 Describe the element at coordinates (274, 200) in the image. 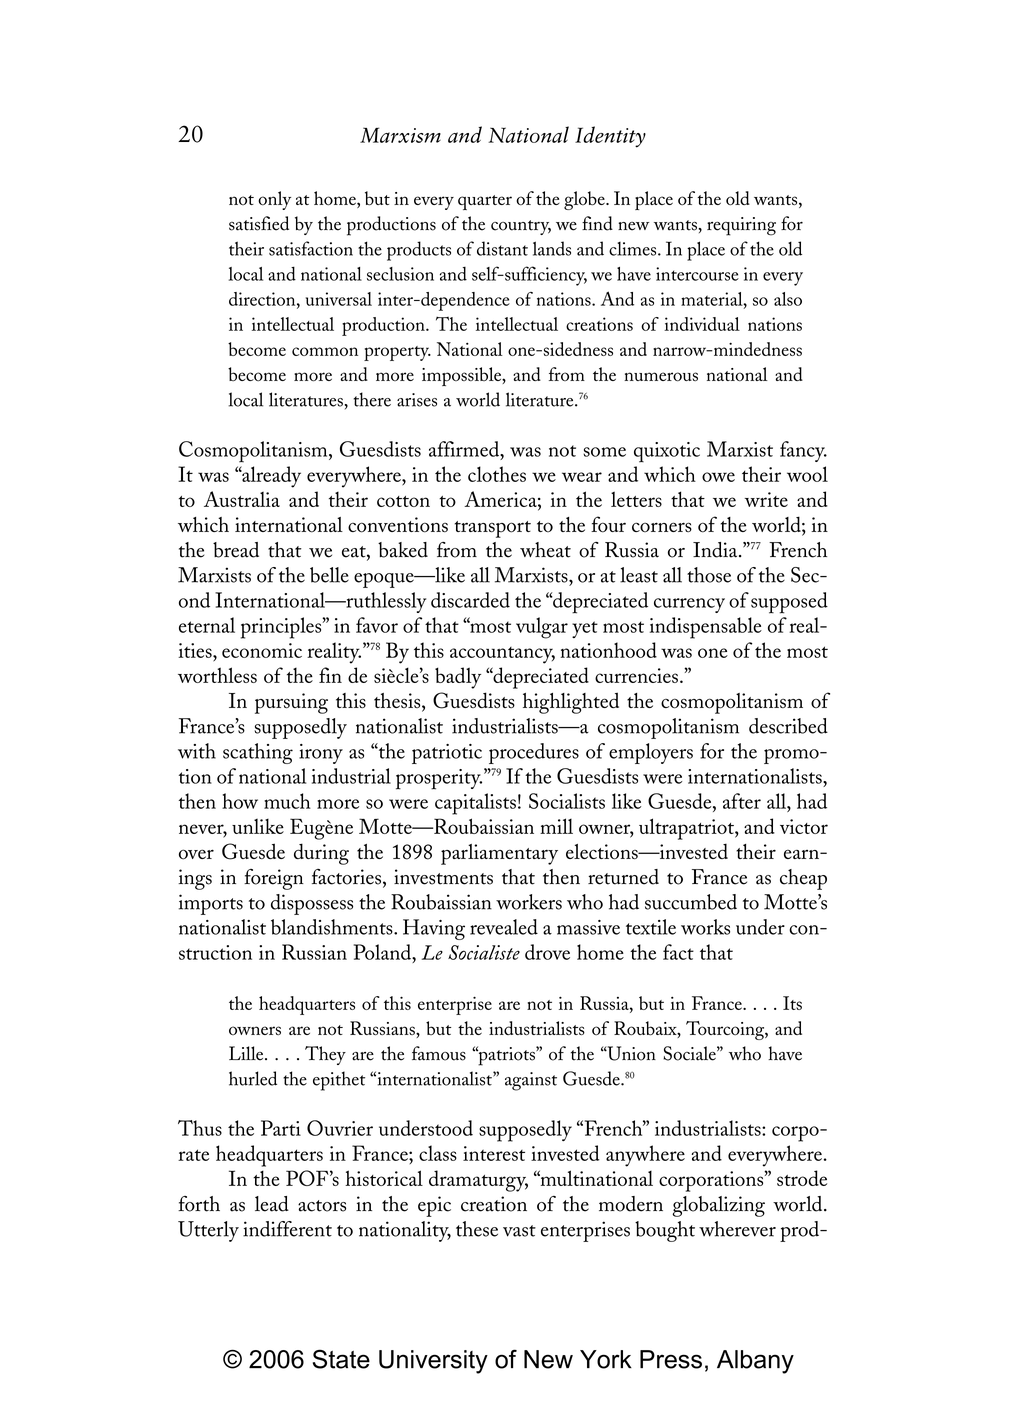

I see `only` at that location.
